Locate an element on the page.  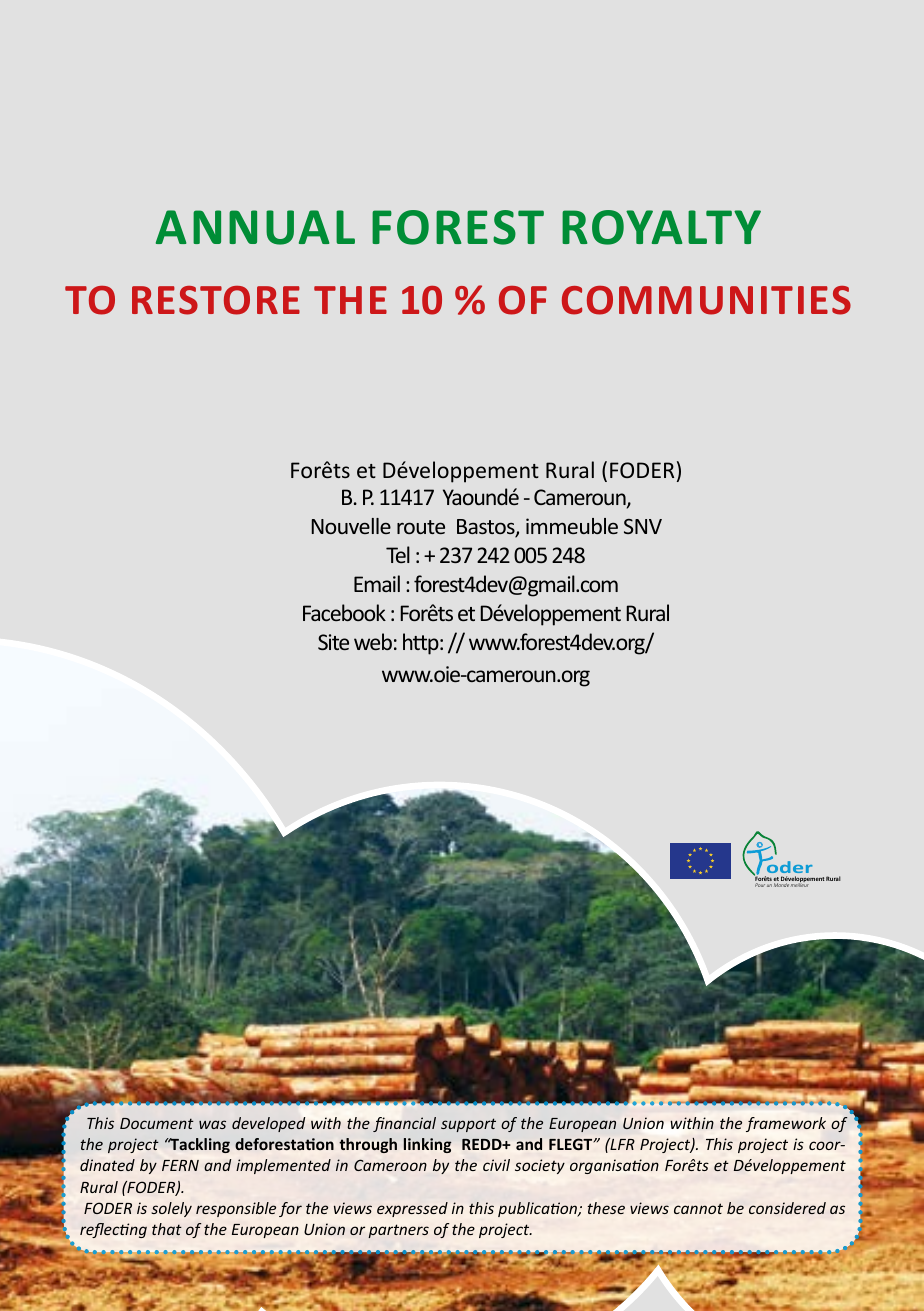
COMMUNITIES is located at coordinates (706, 300).
